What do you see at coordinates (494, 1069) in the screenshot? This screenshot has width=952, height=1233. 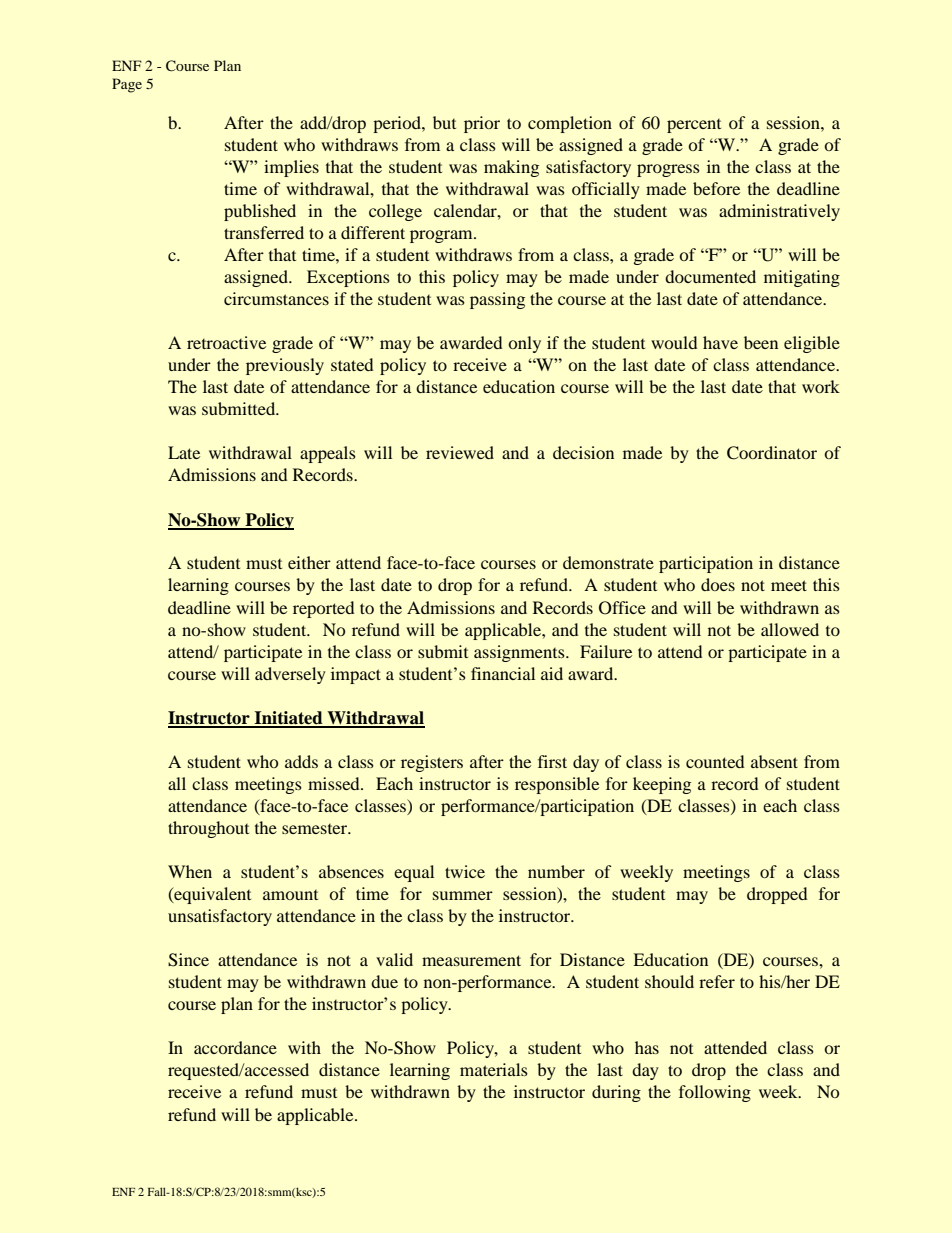 I see `materials` at bounding box center [494, 1069].
